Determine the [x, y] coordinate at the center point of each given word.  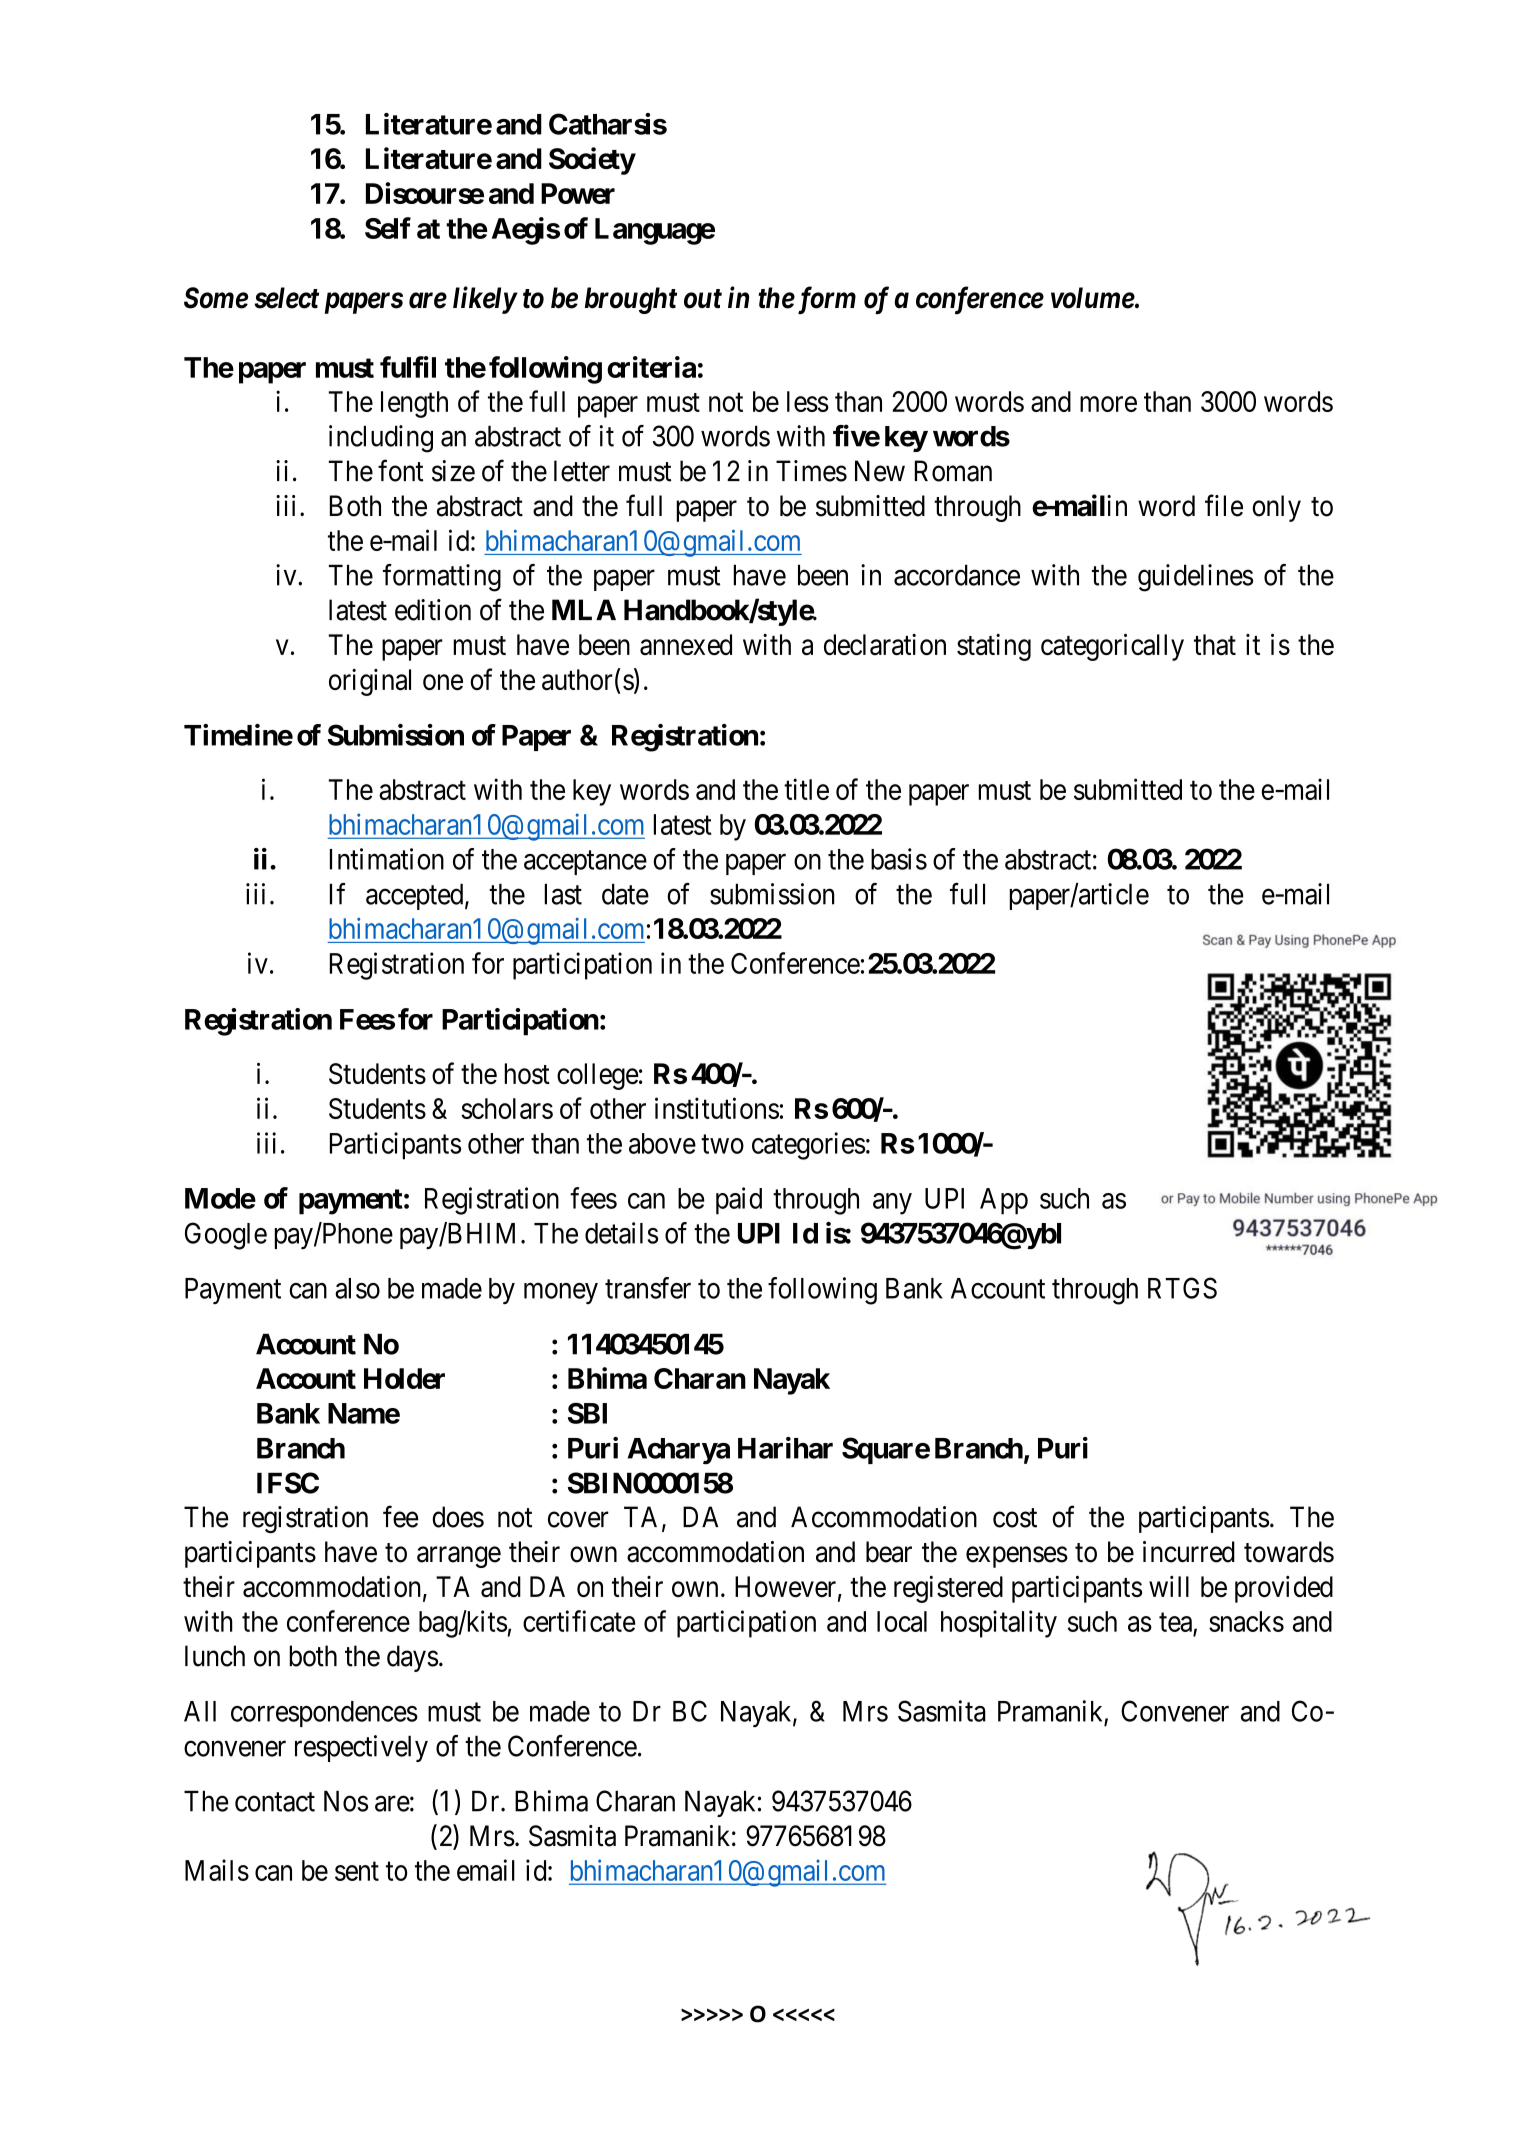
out [703, 299]
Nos [346, 1801]
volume [1093, 298]
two [722, 1144]
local [902, 1621]
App [1004, 1201]
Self [388, 228]
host [527, 1073]
